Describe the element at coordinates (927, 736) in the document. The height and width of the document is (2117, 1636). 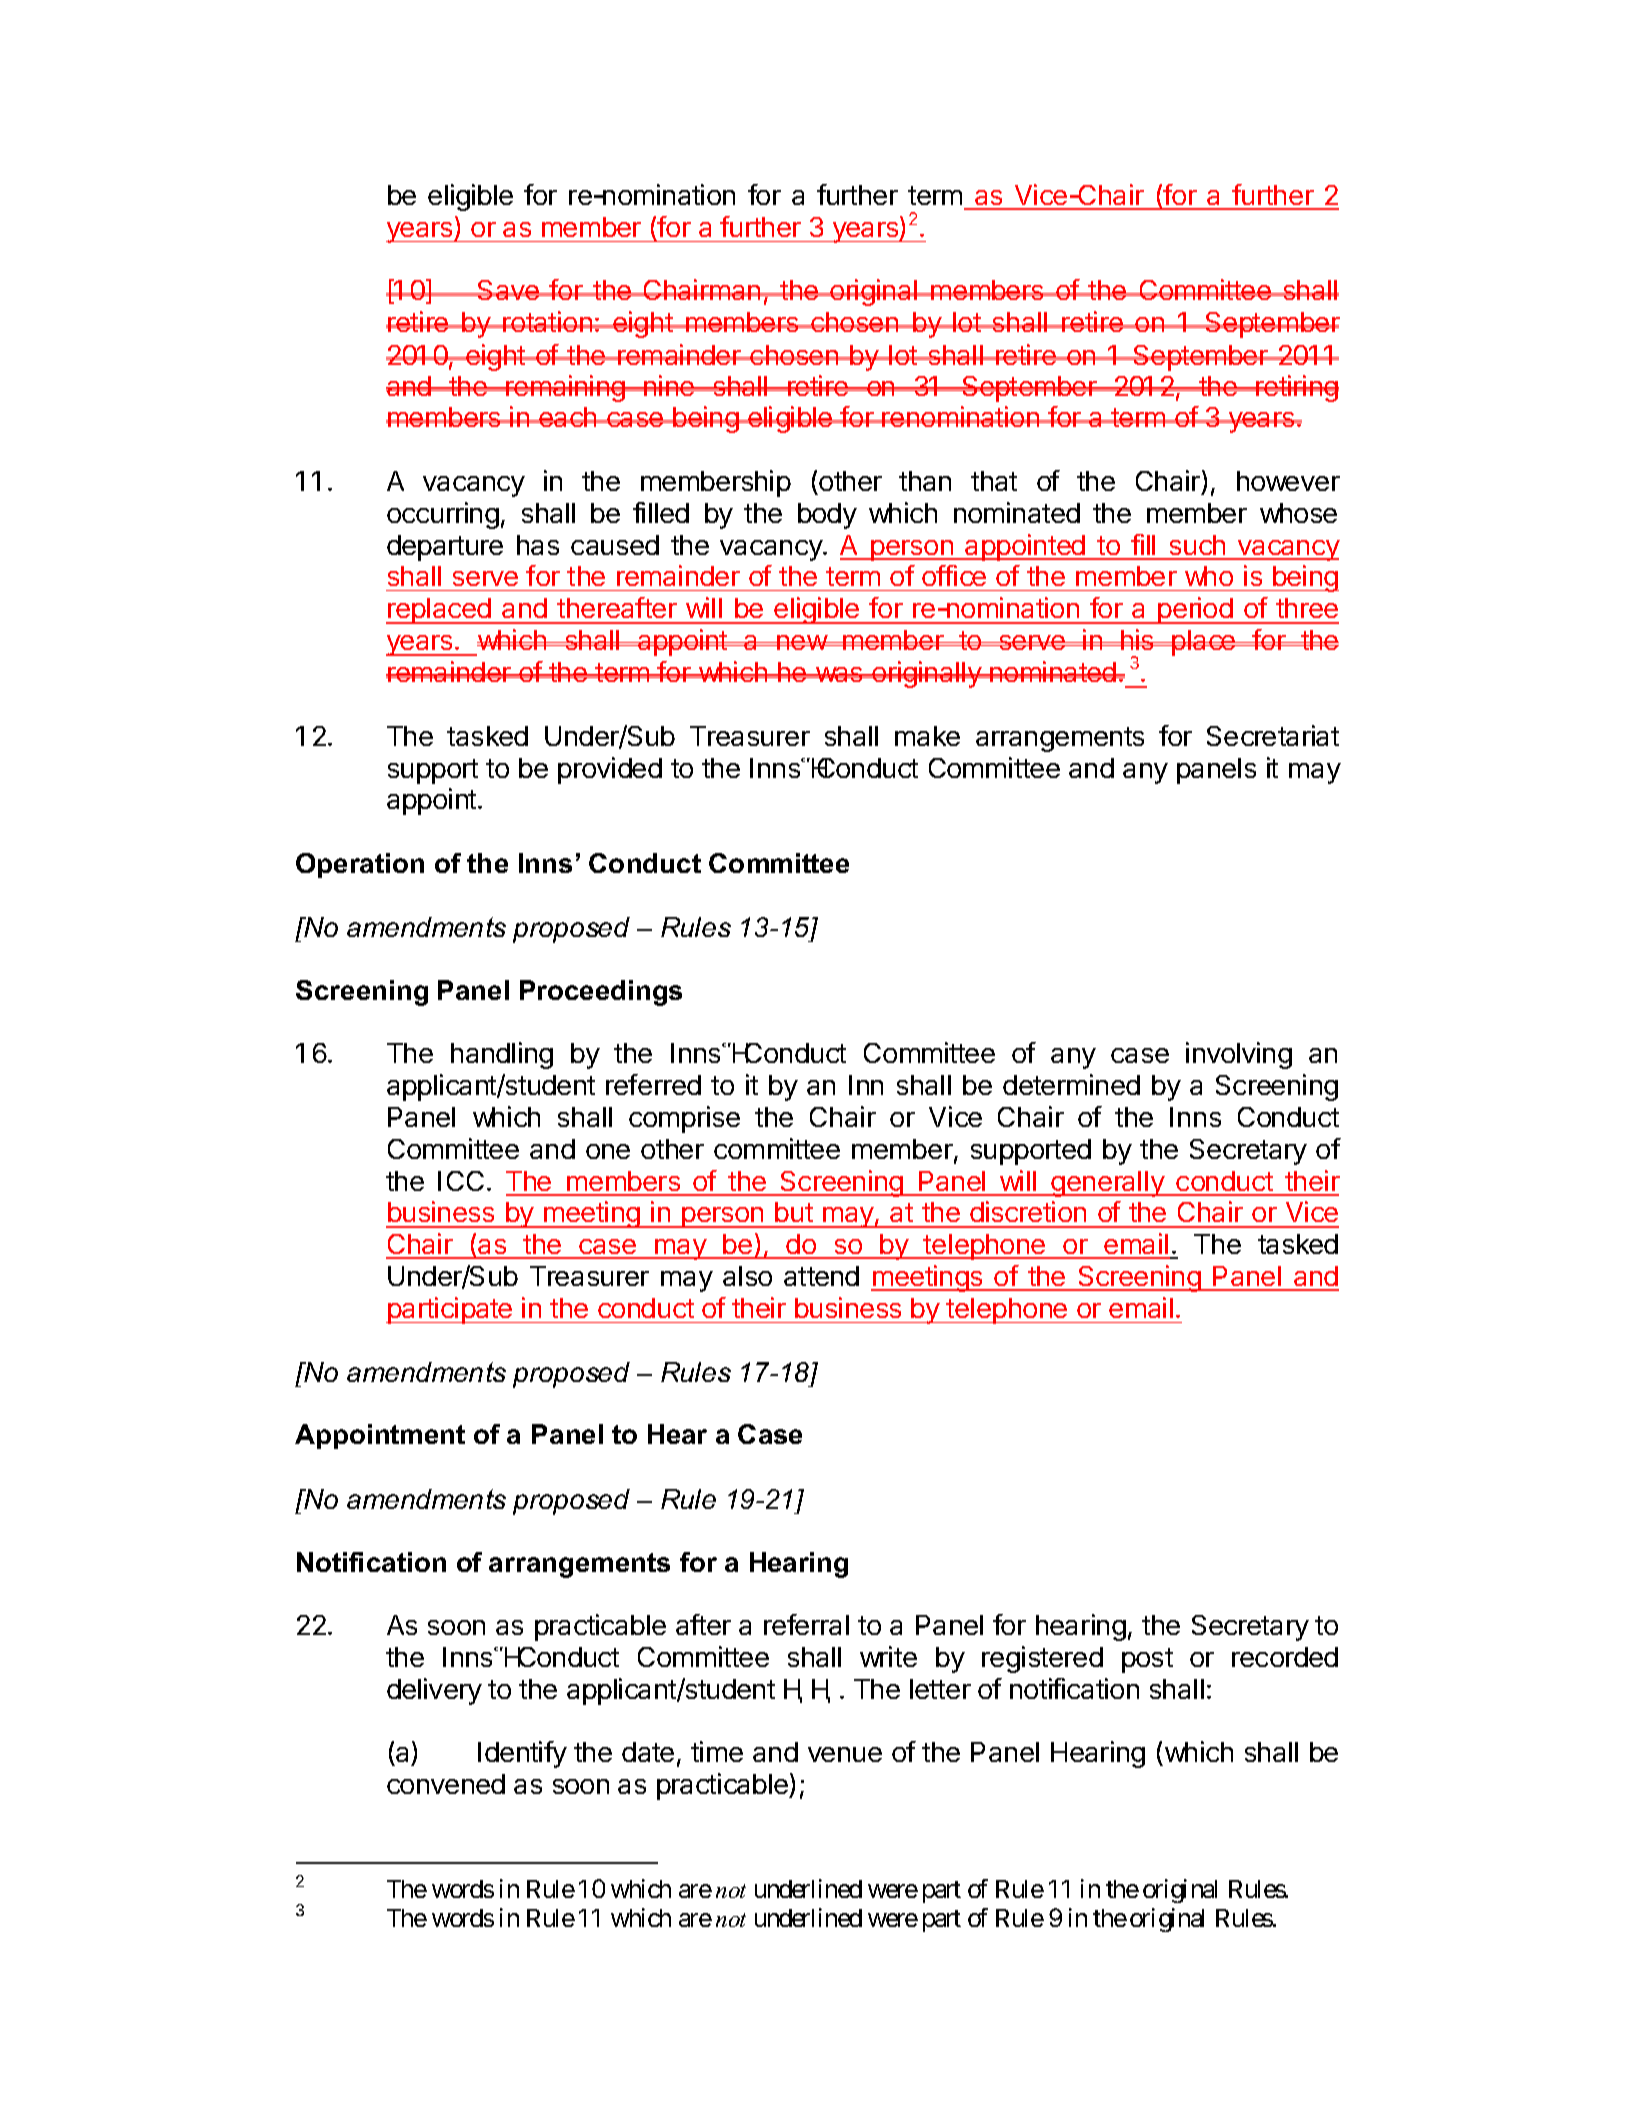
I see `make` at that location.
